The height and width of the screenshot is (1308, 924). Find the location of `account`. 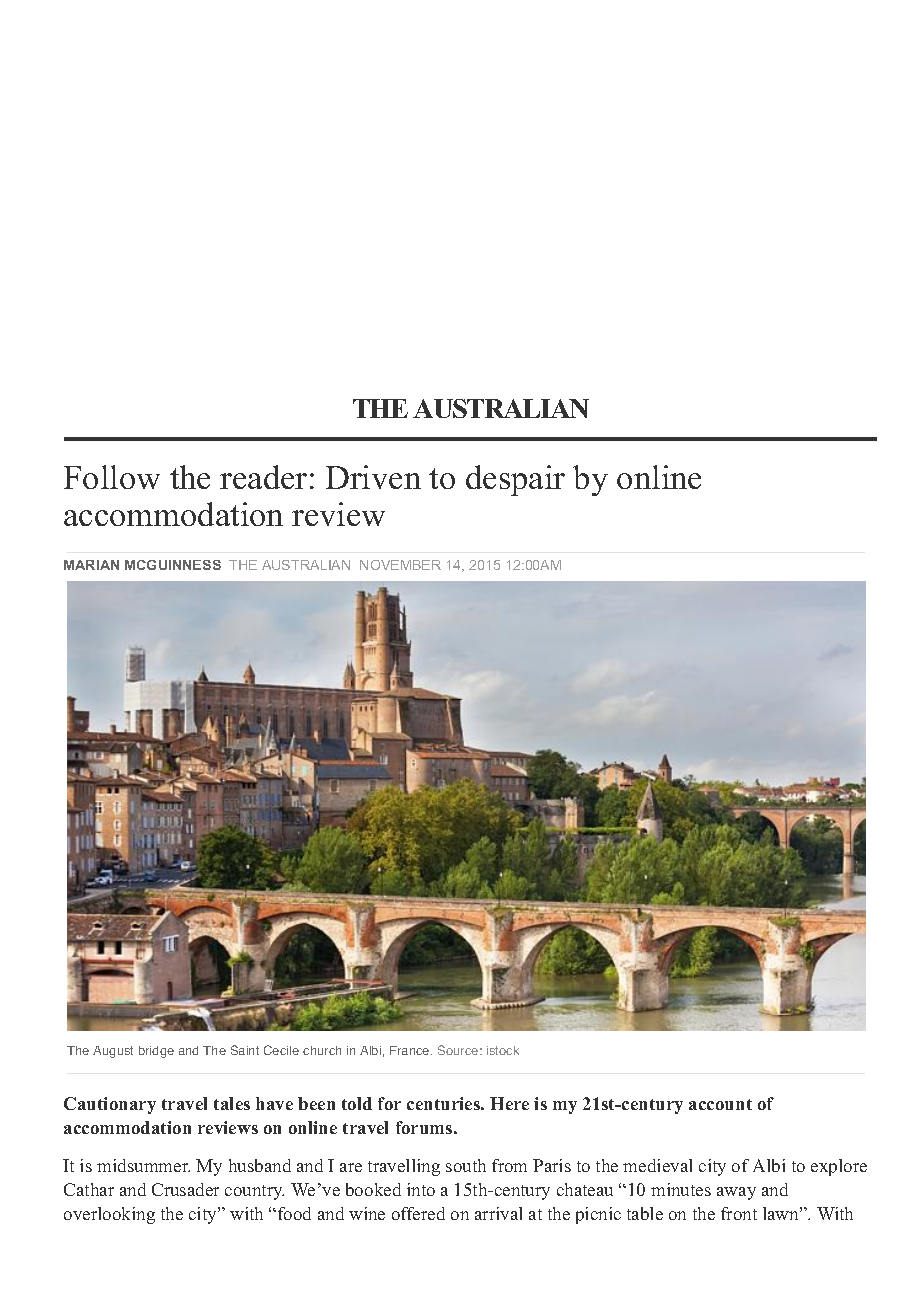

account is located at coordinates (720, 1104).
